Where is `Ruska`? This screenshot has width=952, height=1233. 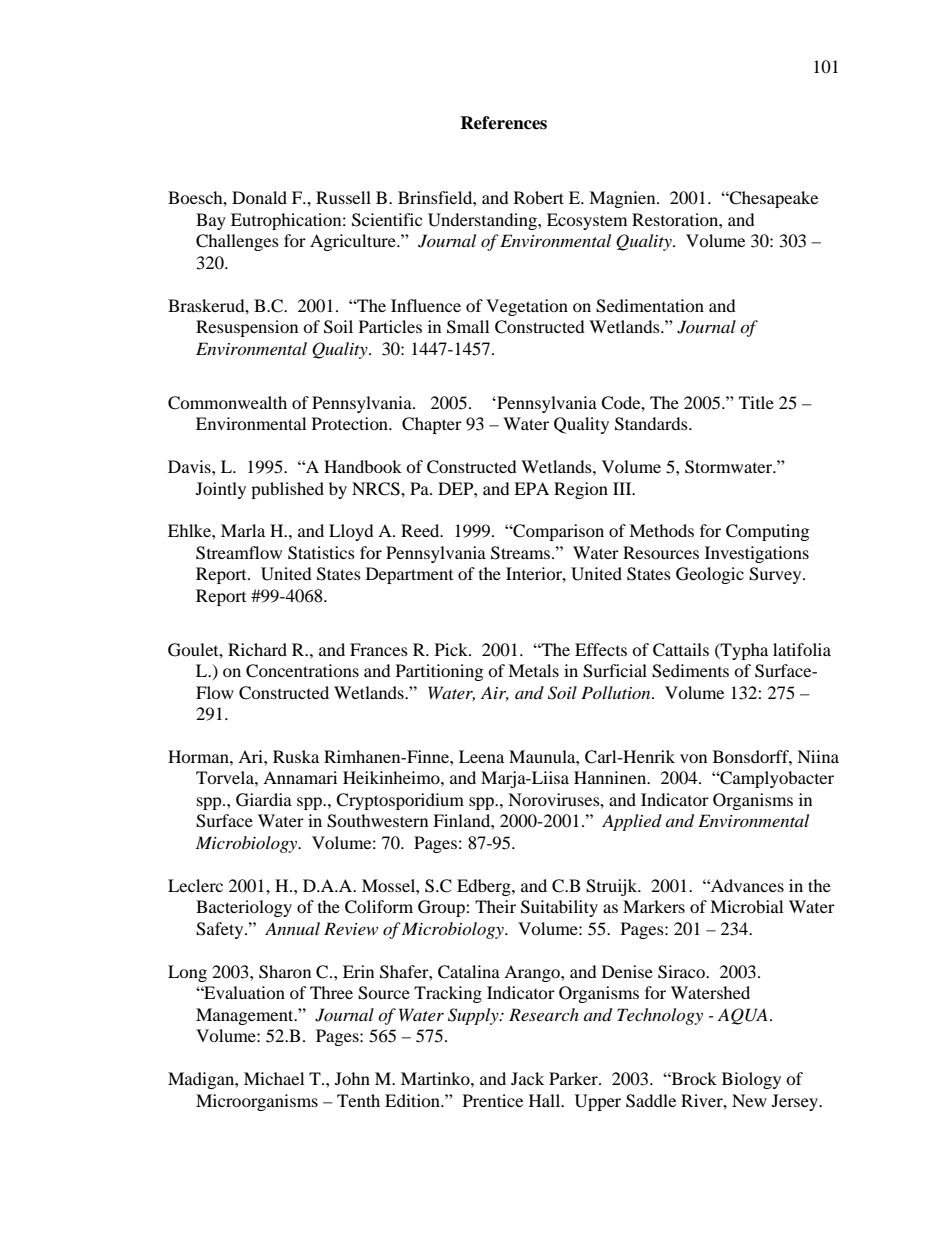 Ruska is located at coordinates (296, 756).
